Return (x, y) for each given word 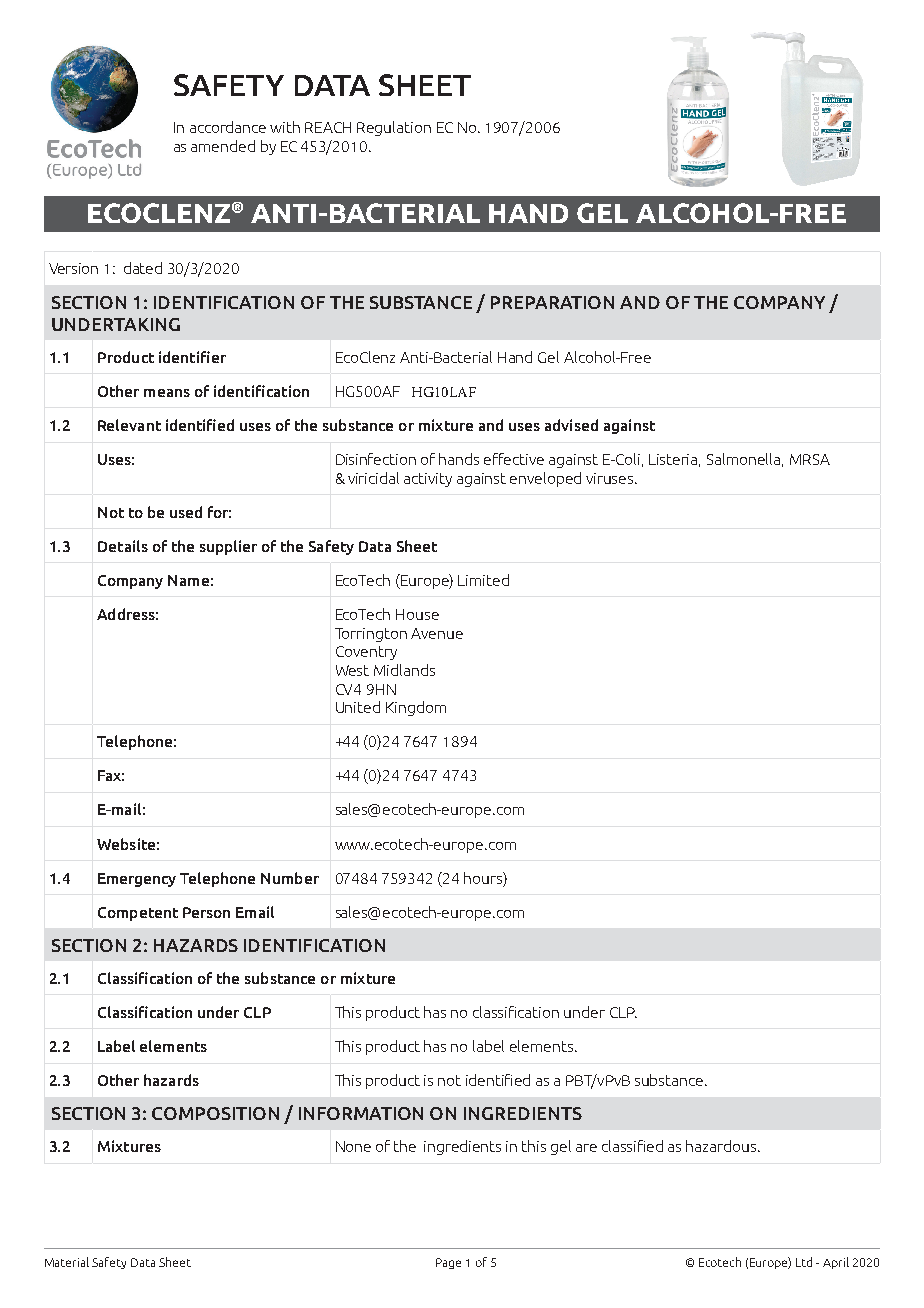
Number (290, 878)
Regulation (394, 128)
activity (428, 480)
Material (67, 1262)
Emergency (137, 880)
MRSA (810, 459)
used (186, 512)
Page (448, 1263)
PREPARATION (552, 302)
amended (223, 146)
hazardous (722, 1146)
